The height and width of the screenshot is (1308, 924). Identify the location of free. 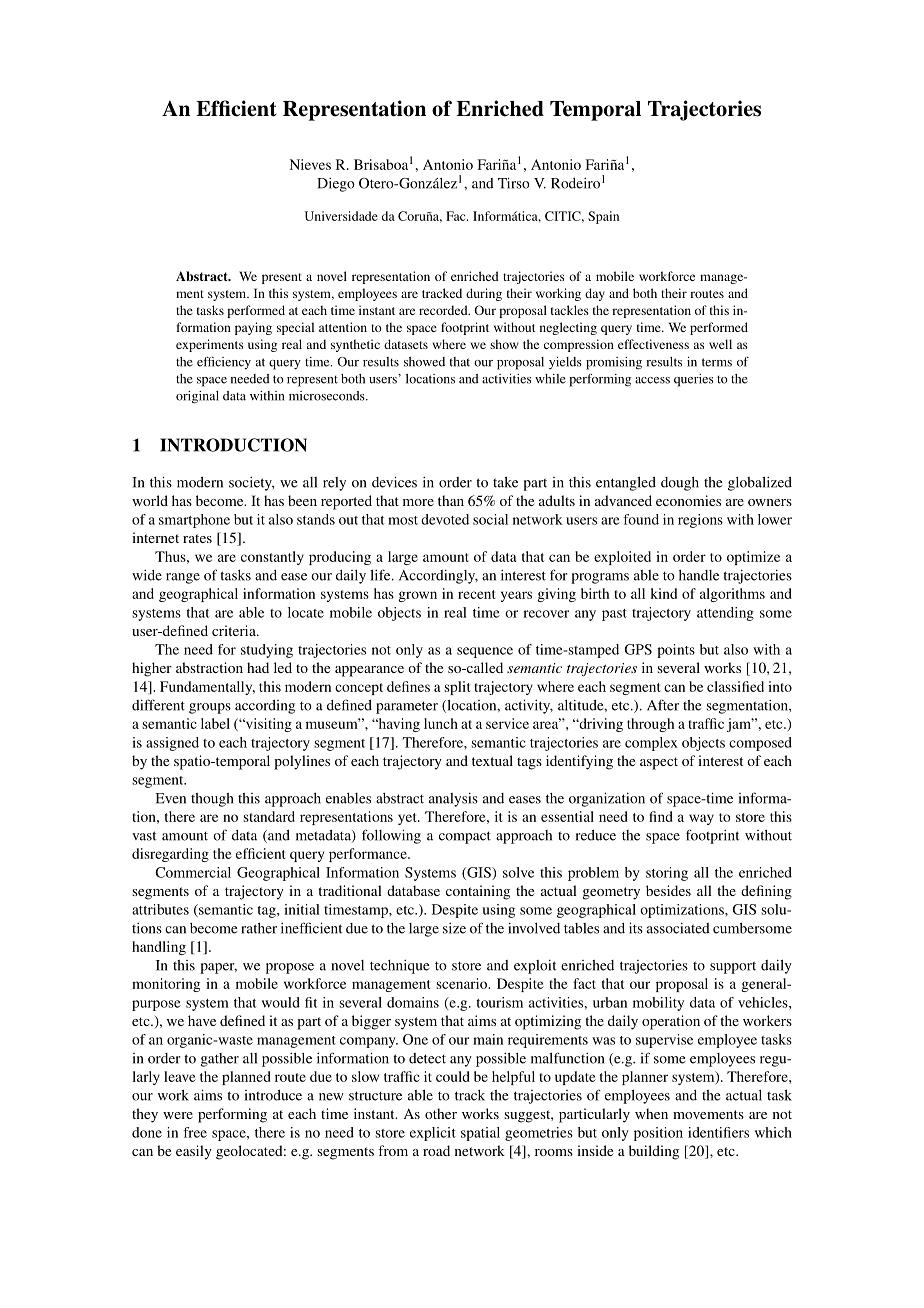
(195, 1132).
